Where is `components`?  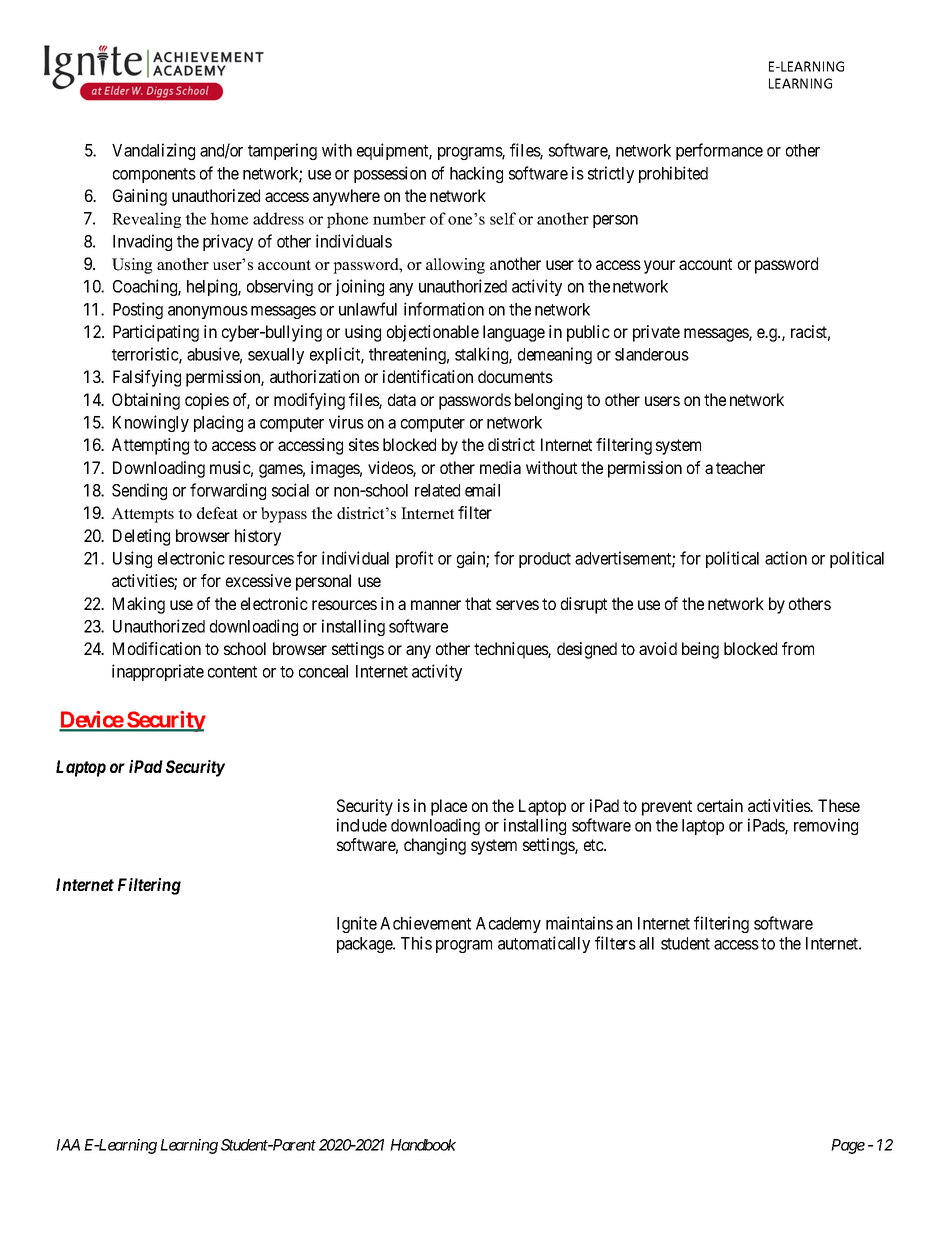 components is located at coordinates (154, 175).
